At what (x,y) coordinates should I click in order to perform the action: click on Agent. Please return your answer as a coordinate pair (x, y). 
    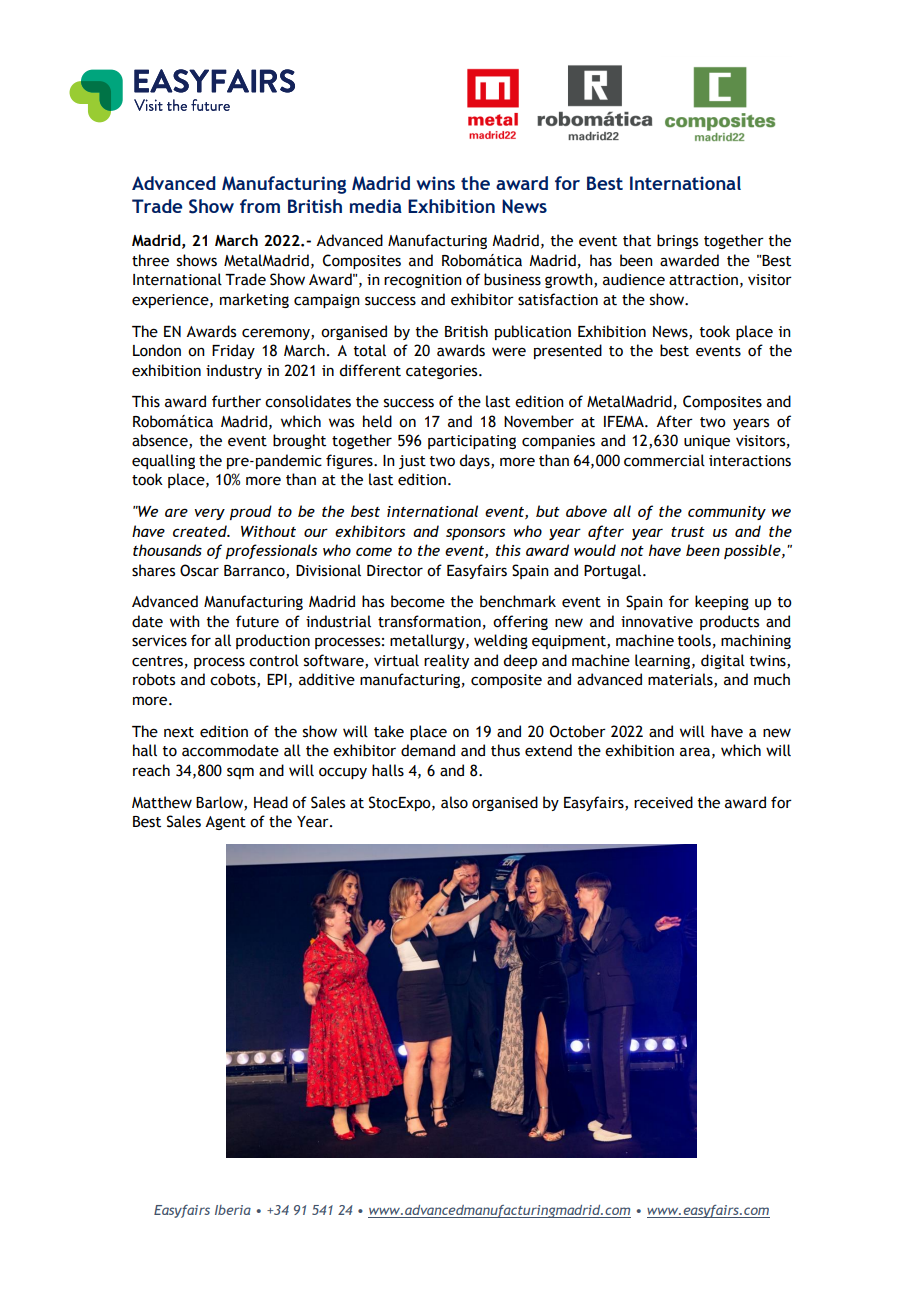
    Looking at the image, I should click on (225, 823).
